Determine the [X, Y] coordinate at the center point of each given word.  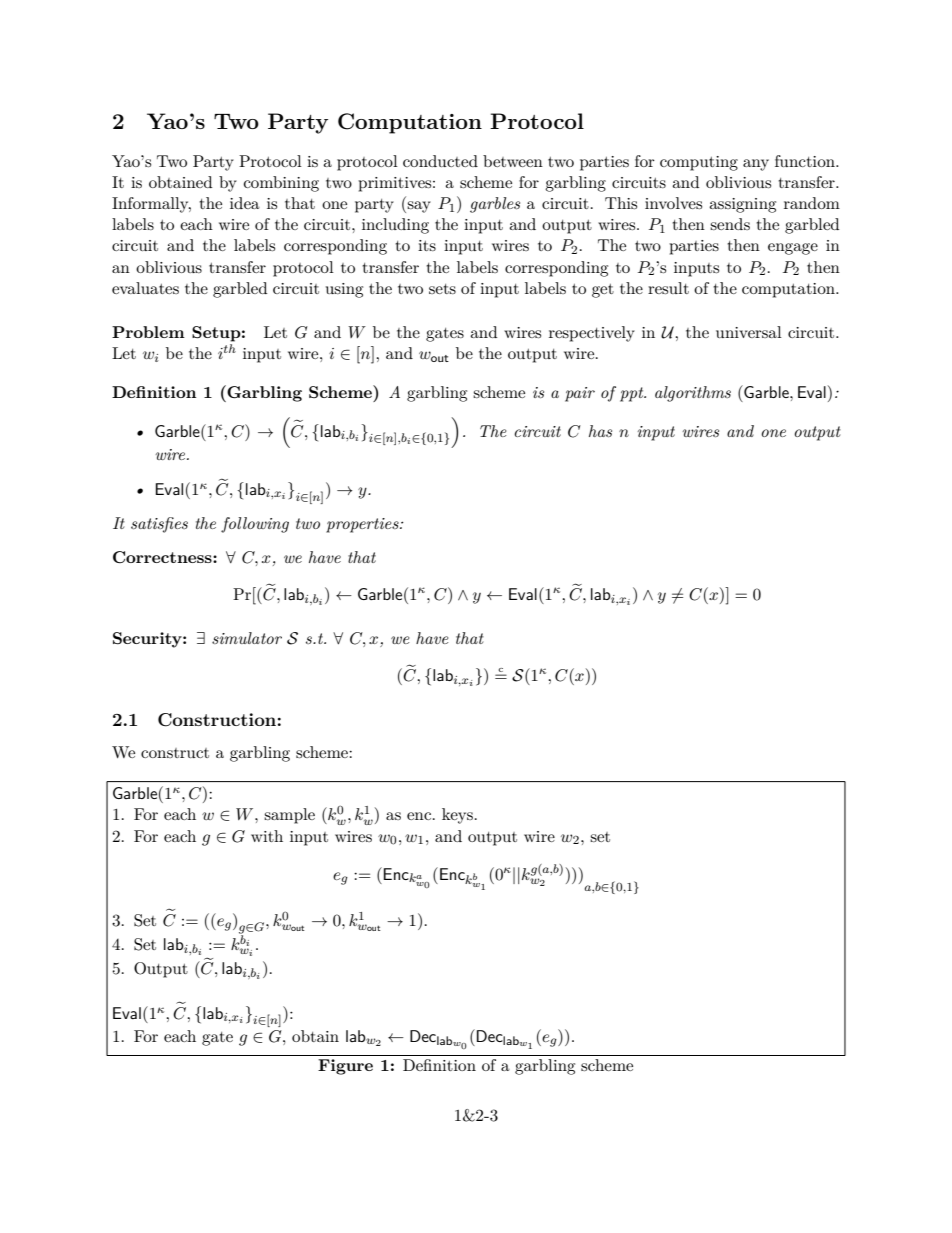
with [267, 836]
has [600, 431]
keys [457, 816]
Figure [345, 1067]
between [513, 161]
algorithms [693, 394]
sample [289, 816]
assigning [742, 205]
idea [245, 203]
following [255, 525]
